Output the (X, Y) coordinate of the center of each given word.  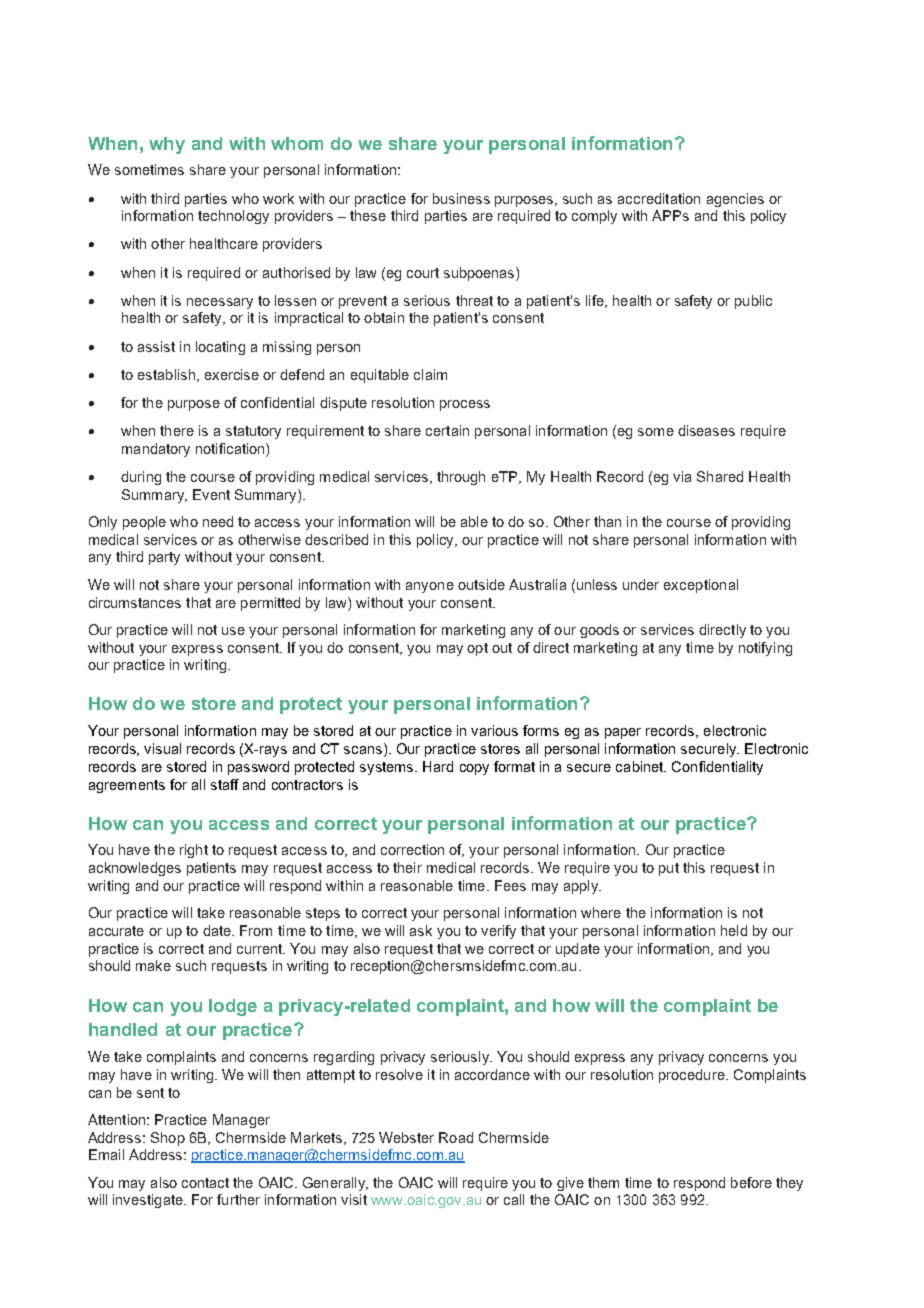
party (164, 558)
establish (166, 374)
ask (421, 930)
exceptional (701, 586)
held (734, 930)
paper (623, 733)
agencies (735, 200)
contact (205, 1183)
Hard (438, 766)
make (153, 965)
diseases (706, 430)
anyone (430, 587)
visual (162, 748)
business (461, 198)
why (167, 145)
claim (430, 374)
